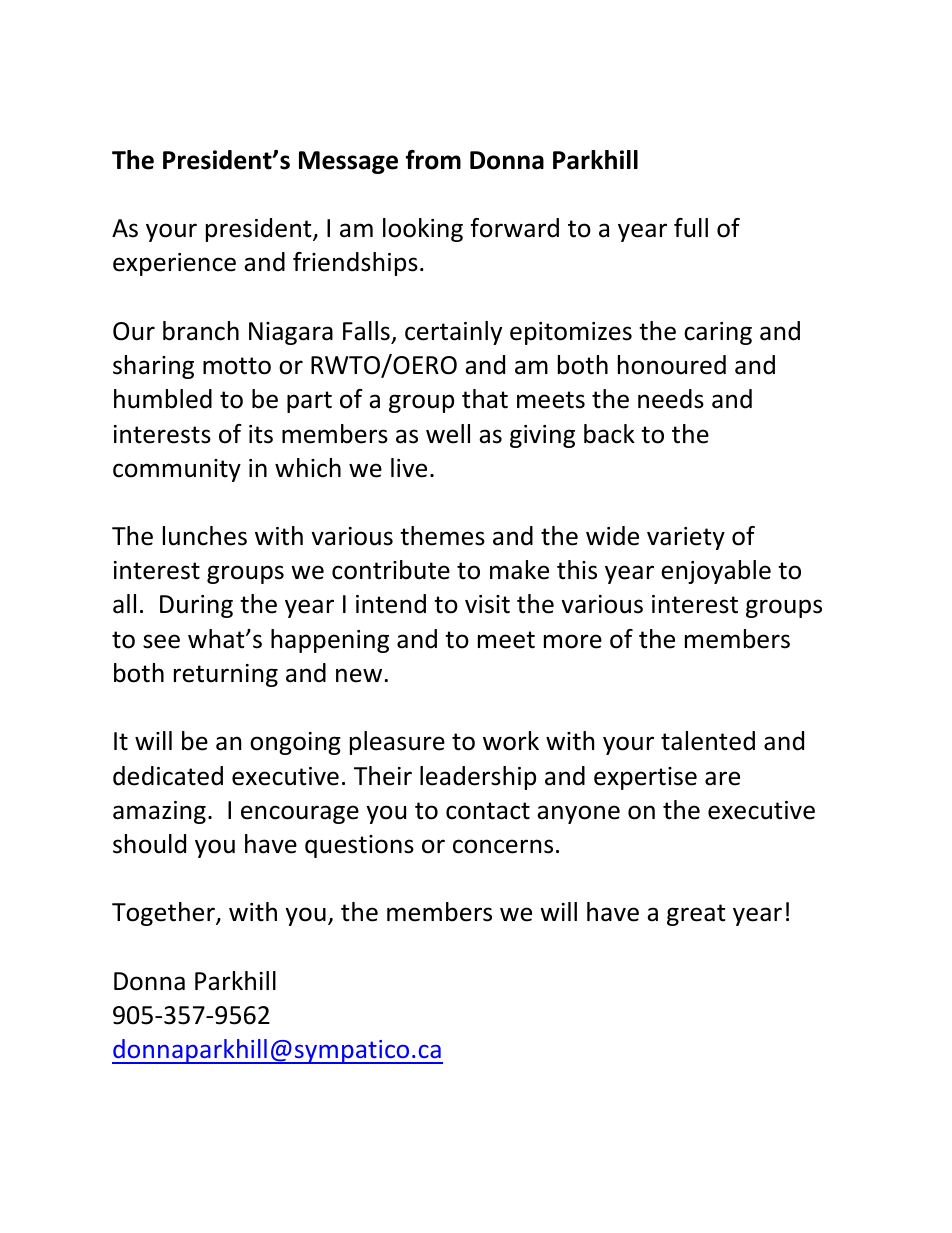 The width and height of the document is (952, 1233). Describe the element at coordinates (174, 264) in the document. I see `experience` at that location.
